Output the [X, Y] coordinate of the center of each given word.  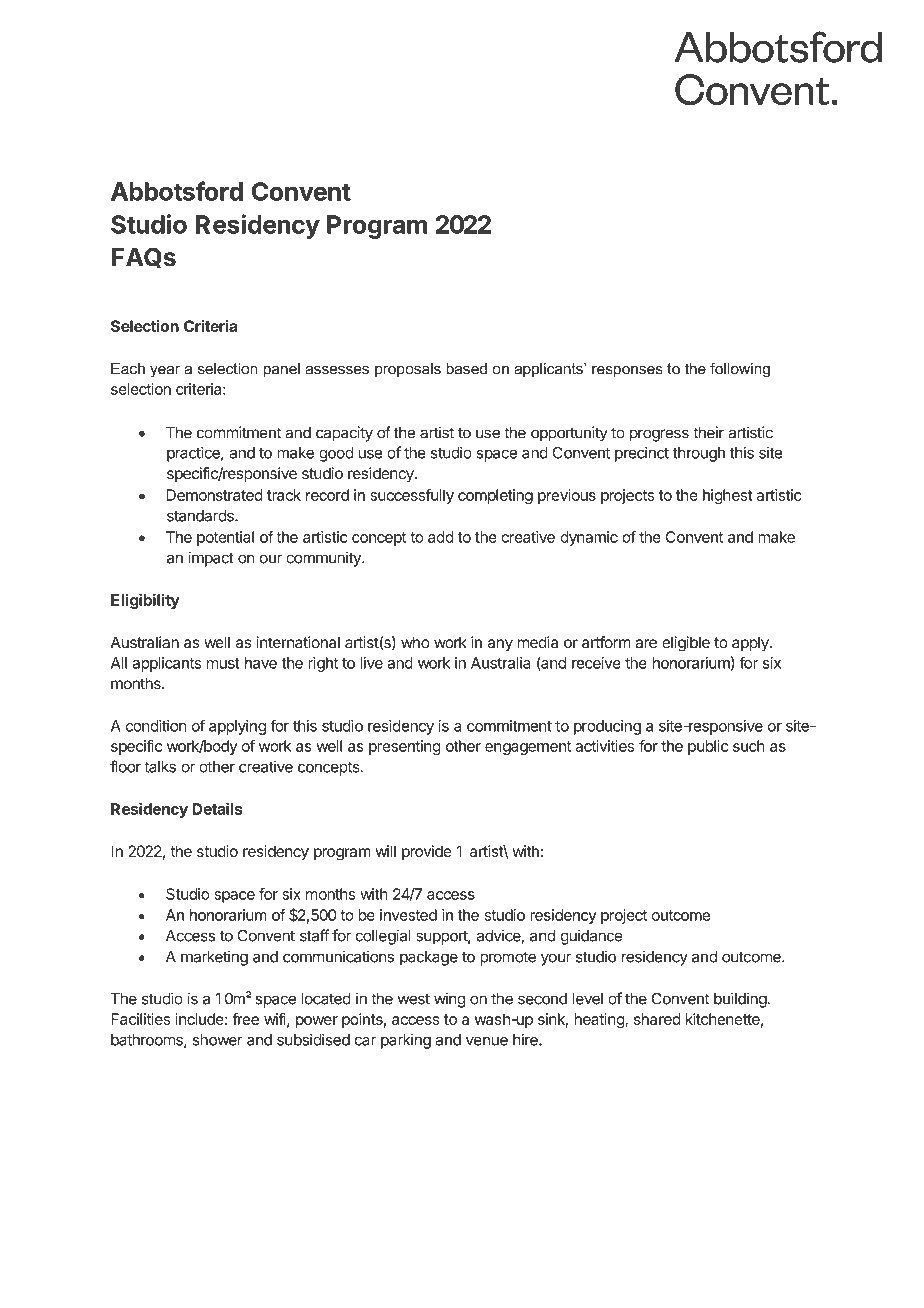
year [165, 372]
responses [627, 372]
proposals [408, 370]
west [414, 999]
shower [218, 1040]
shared [657, 1019]
